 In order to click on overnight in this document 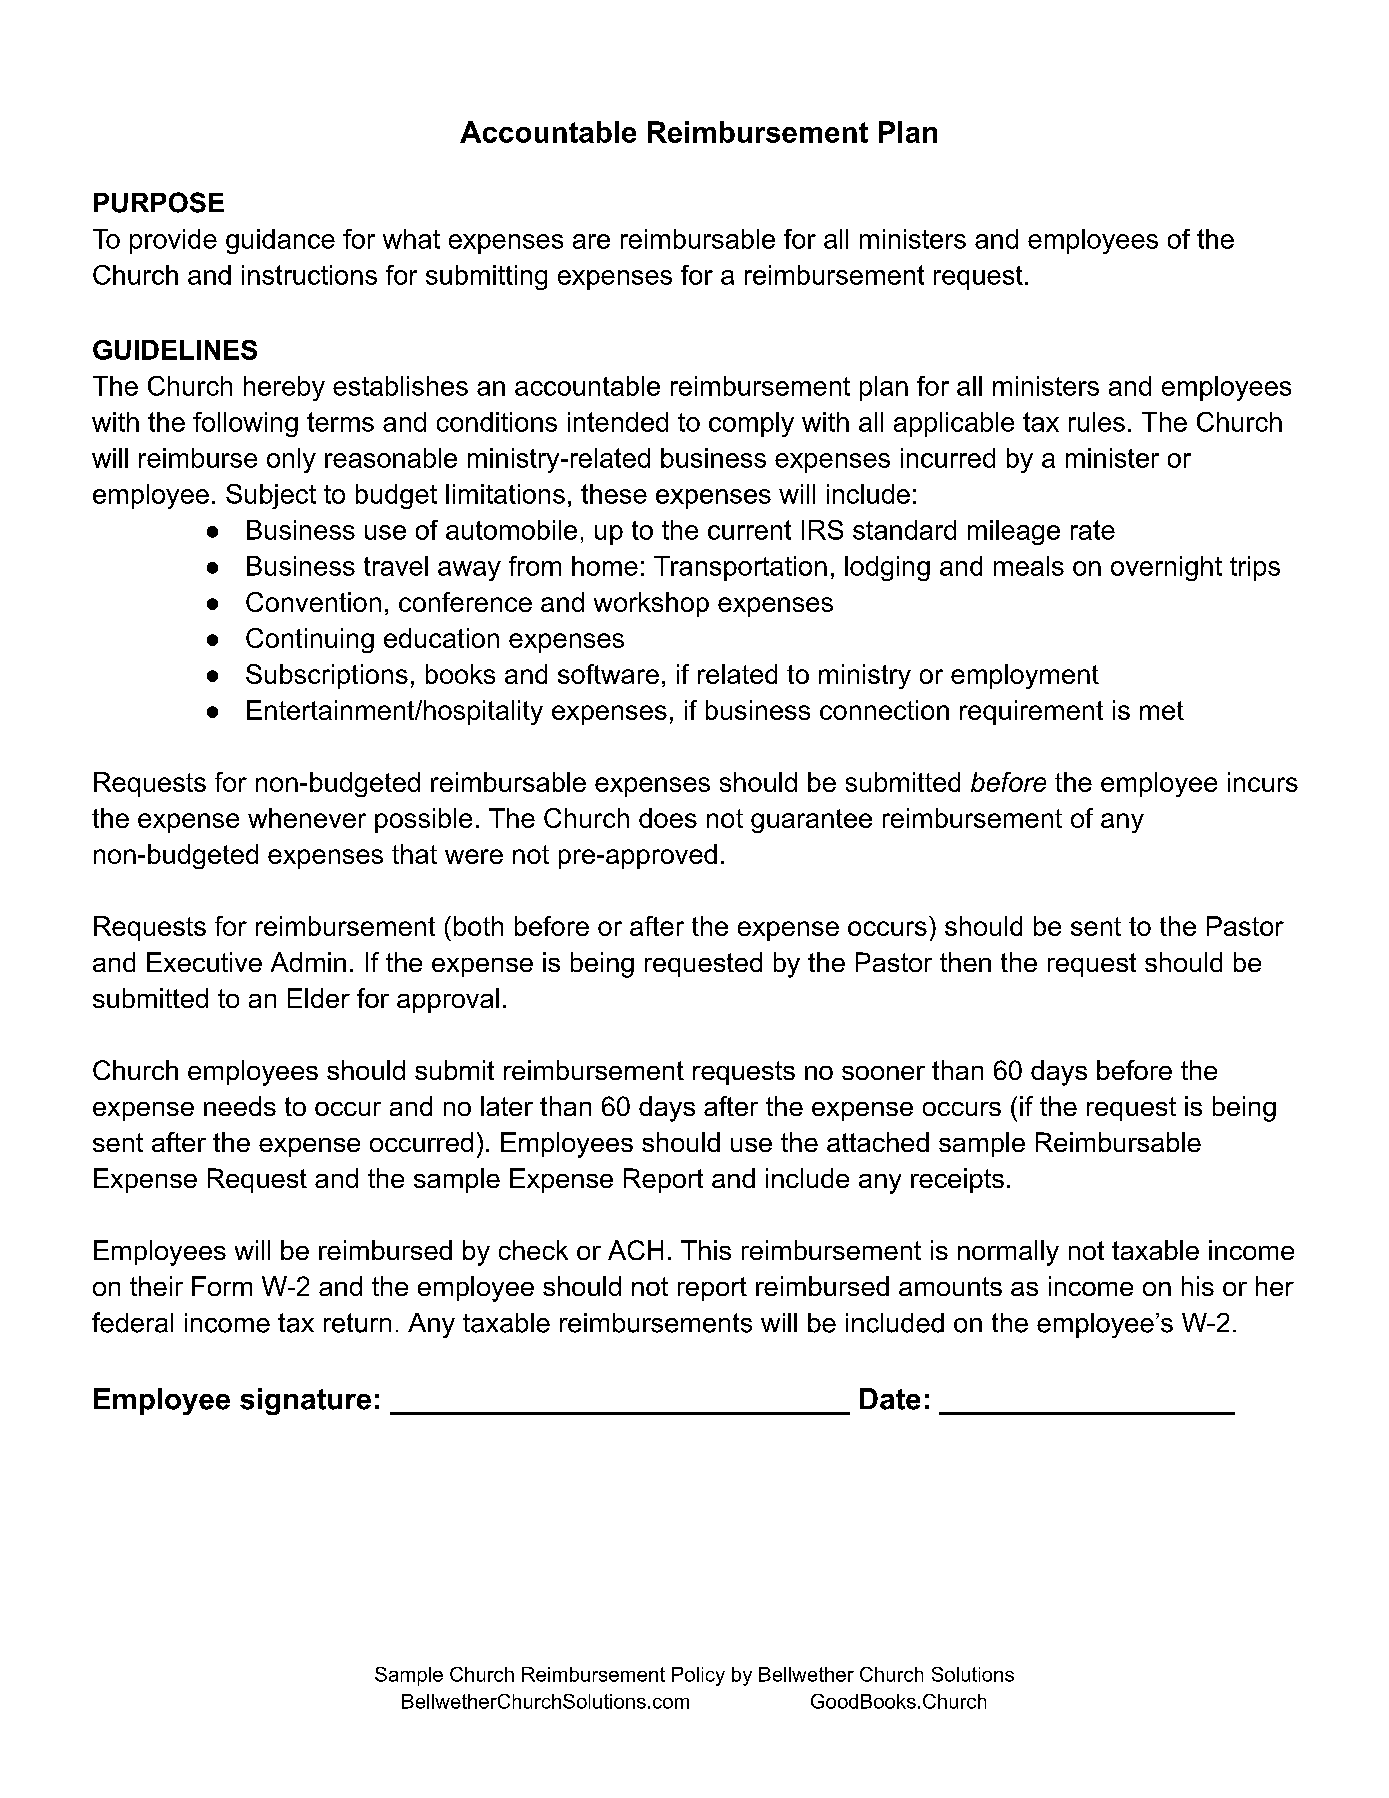, I will do `click(1166, 568)`.
